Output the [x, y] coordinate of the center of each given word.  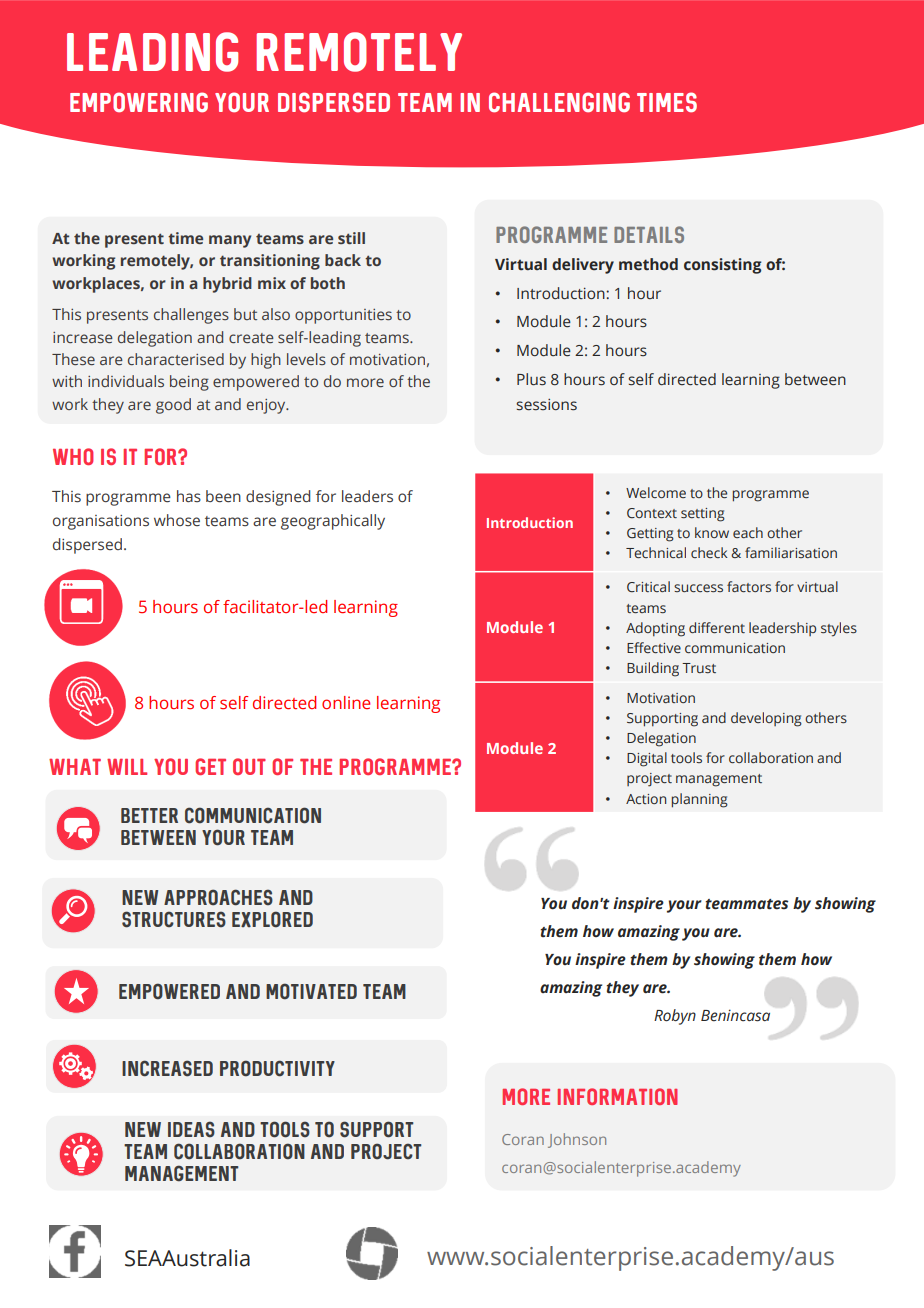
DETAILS [649, 234]
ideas [191, 1129]
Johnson [577, 1140]
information [618, 1096]
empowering [139, 102]
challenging [559, 102]
